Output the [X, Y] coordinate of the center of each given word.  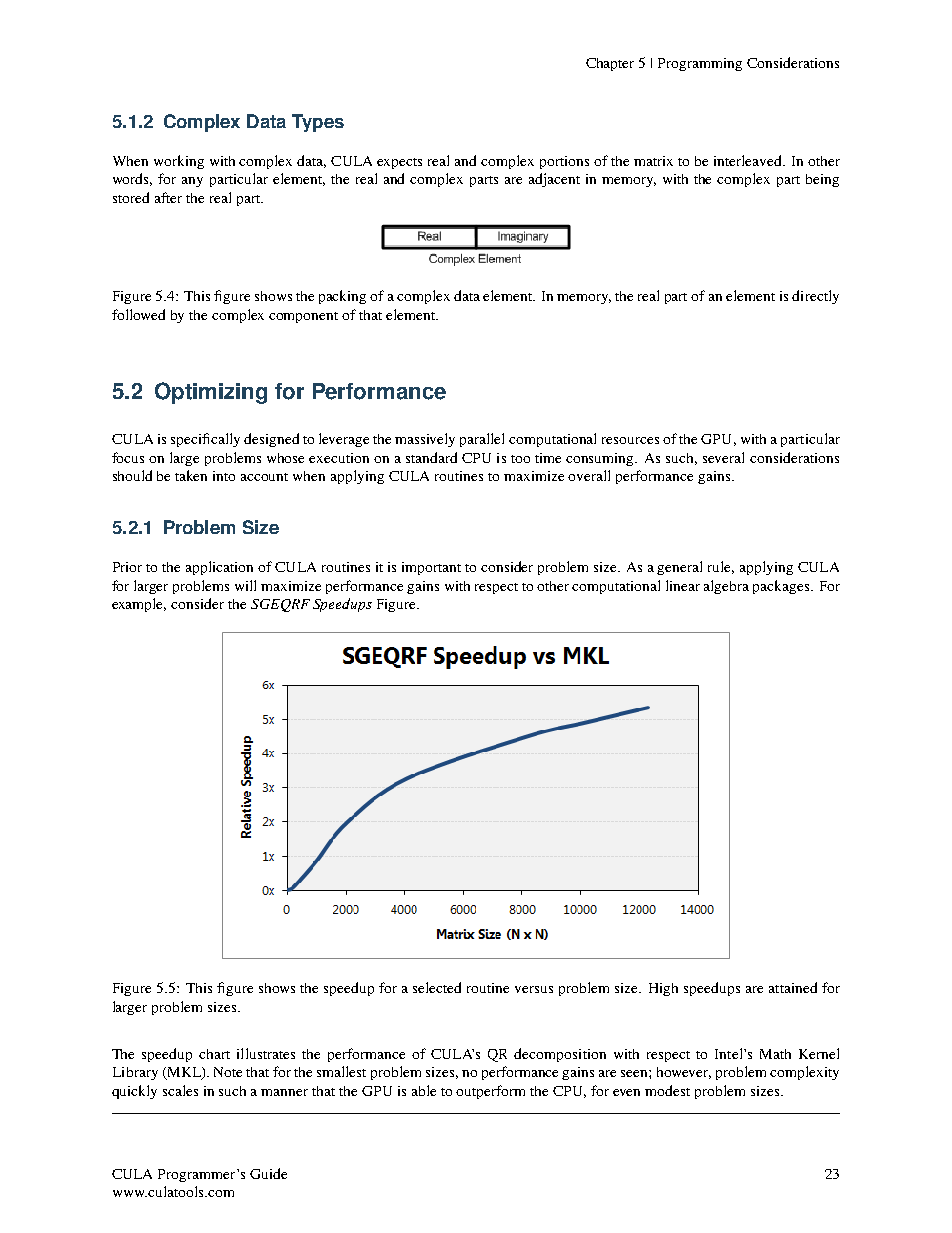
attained [793, 987]
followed [138, 314]
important [431, 568]
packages [782, 587]
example [139, 605]
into [224, 476]
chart [214, 1054]
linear [683, 585]
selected [437, 987]
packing [342, 297]
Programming [700, 64]
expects [399, 163]
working [179, 162]
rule [721, 567]
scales [180, 1090]
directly [815, 297]
